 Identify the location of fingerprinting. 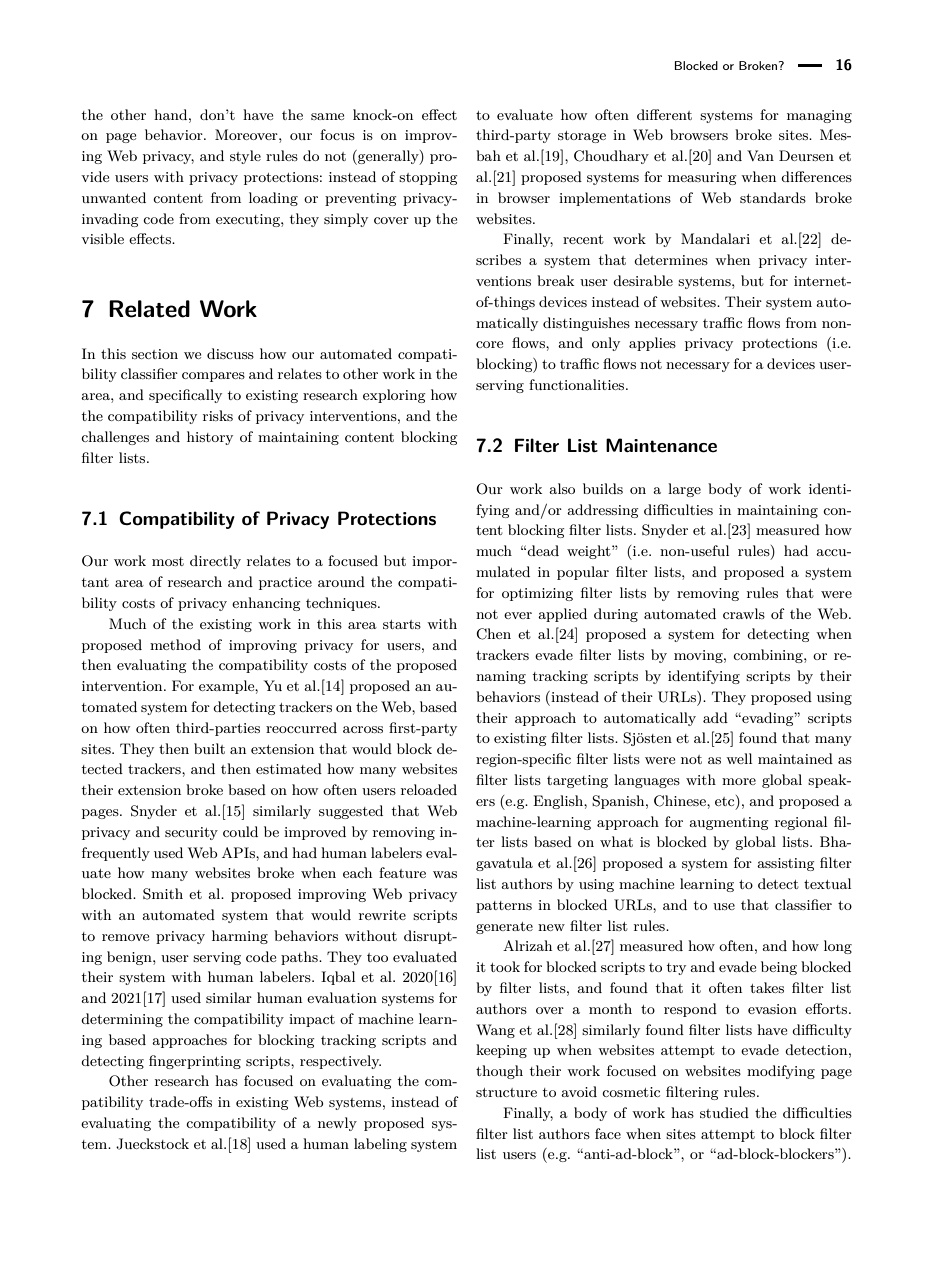
(195, 1062).
